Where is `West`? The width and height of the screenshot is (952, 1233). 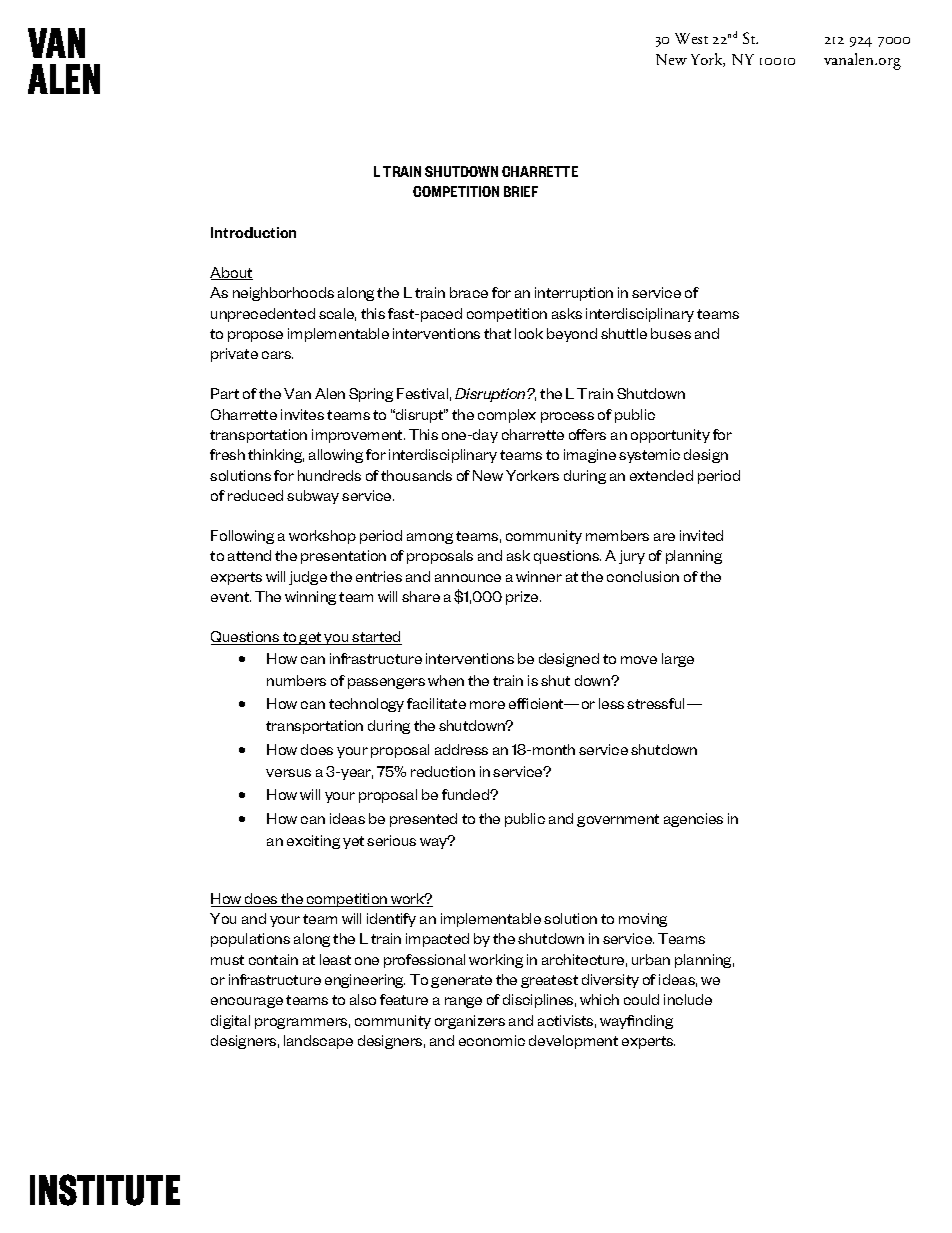
West is located at coordinates (691, 38).
